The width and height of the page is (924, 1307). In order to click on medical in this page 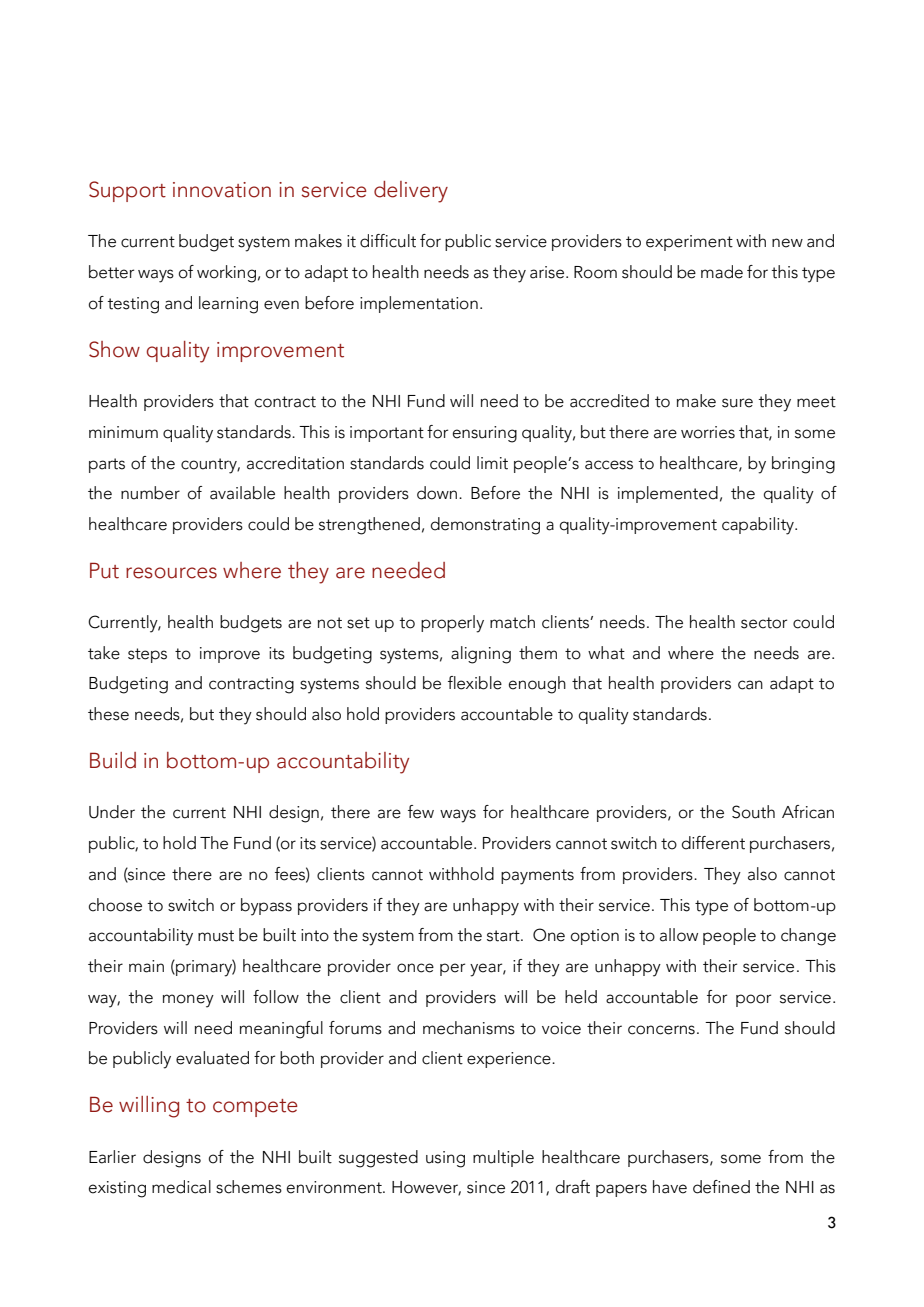, I will do `click(181, 1187)`.
